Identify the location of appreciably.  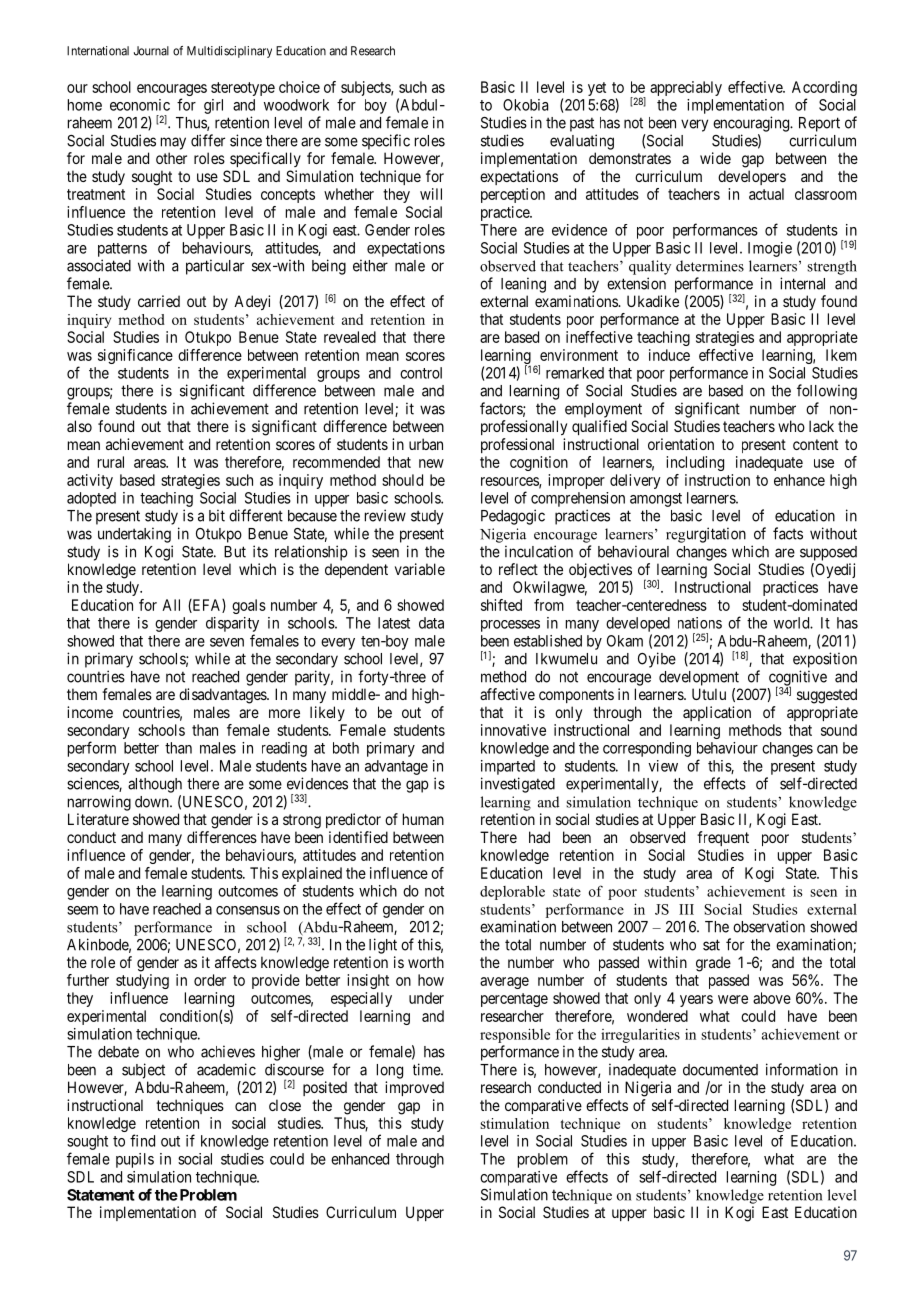
(686, 88).
